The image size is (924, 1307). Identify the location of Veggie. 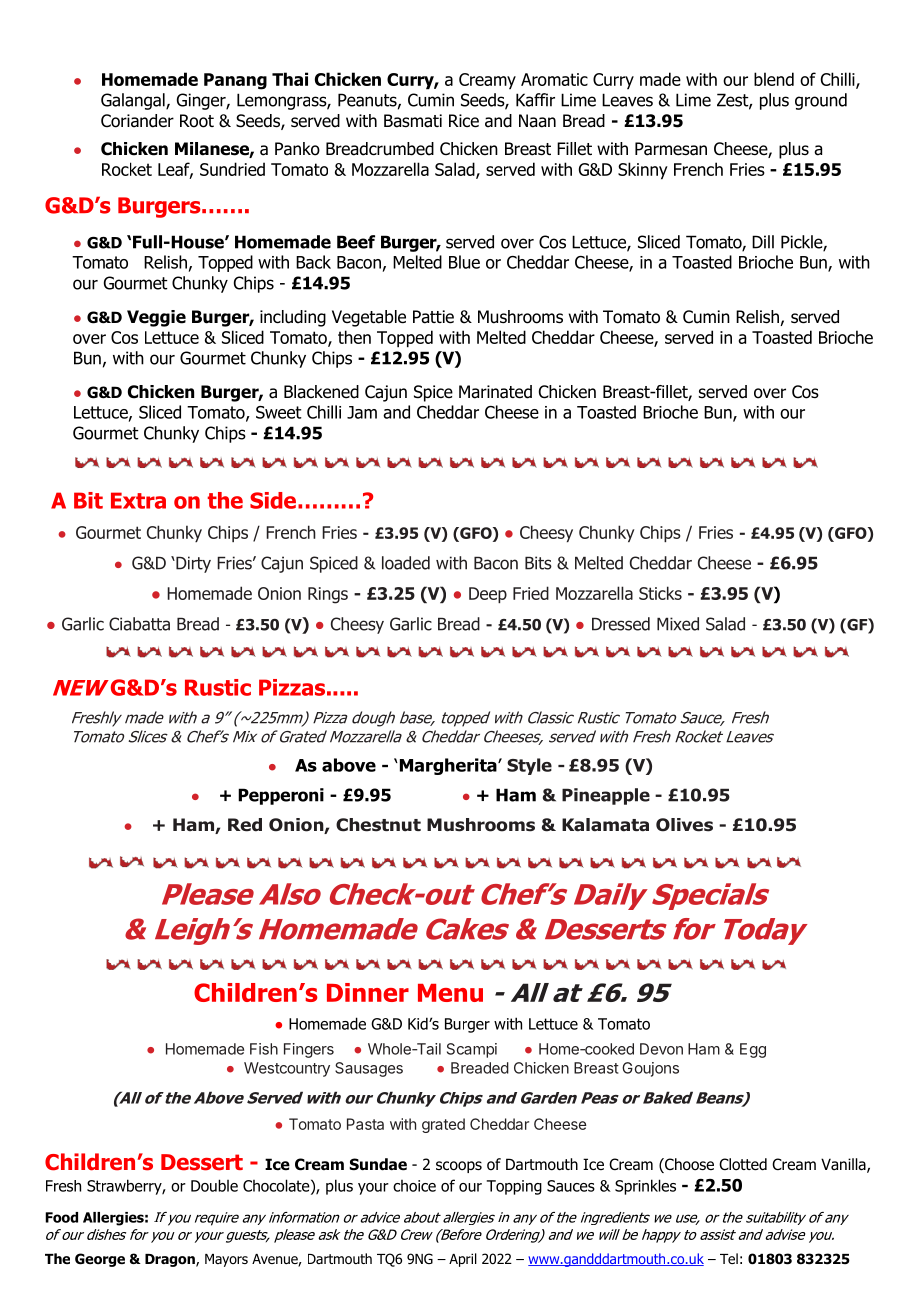
(156, 318).
